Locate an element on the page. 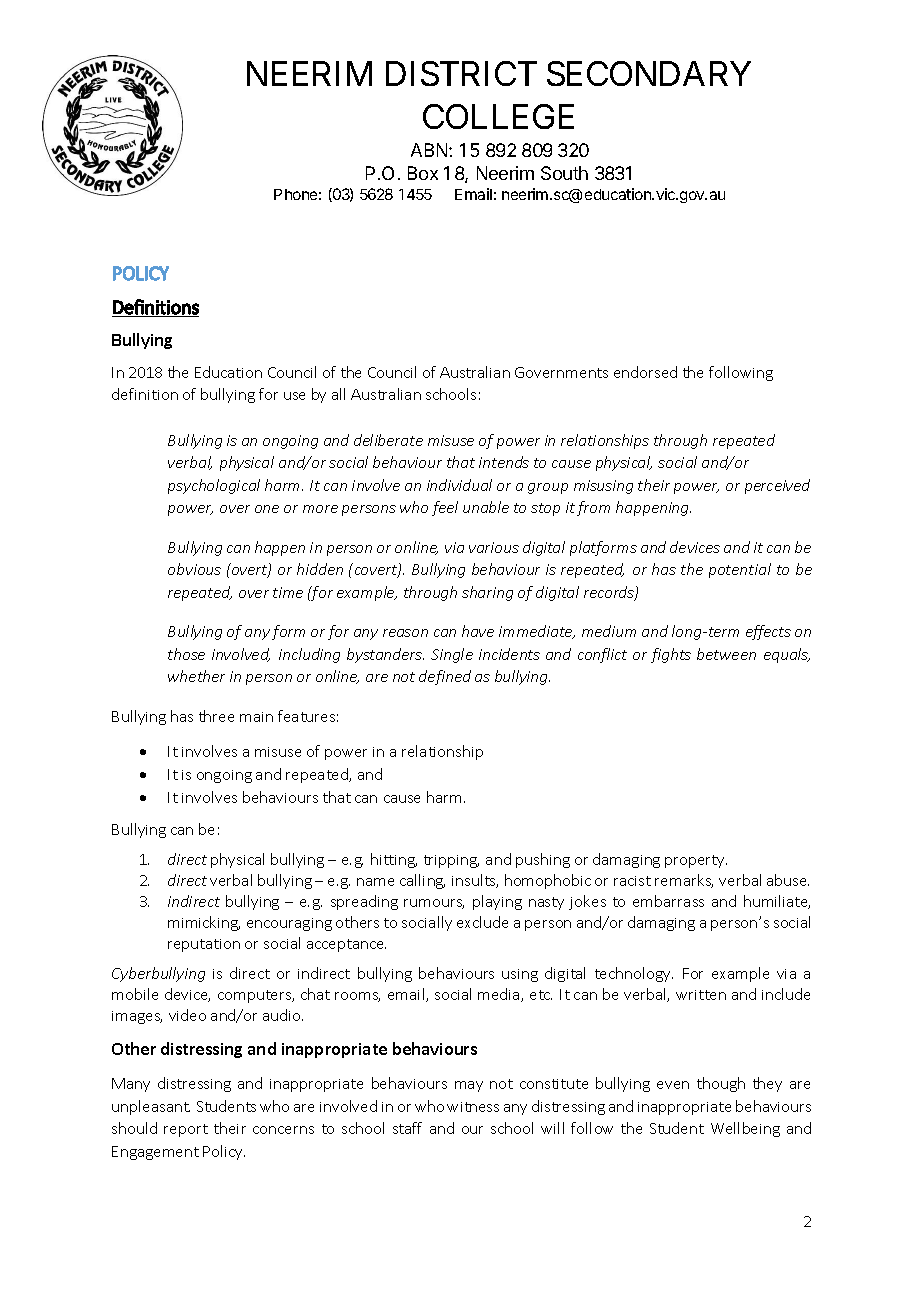 The image size is (924, 1308). psychological is located at coordinates (214, 486).
